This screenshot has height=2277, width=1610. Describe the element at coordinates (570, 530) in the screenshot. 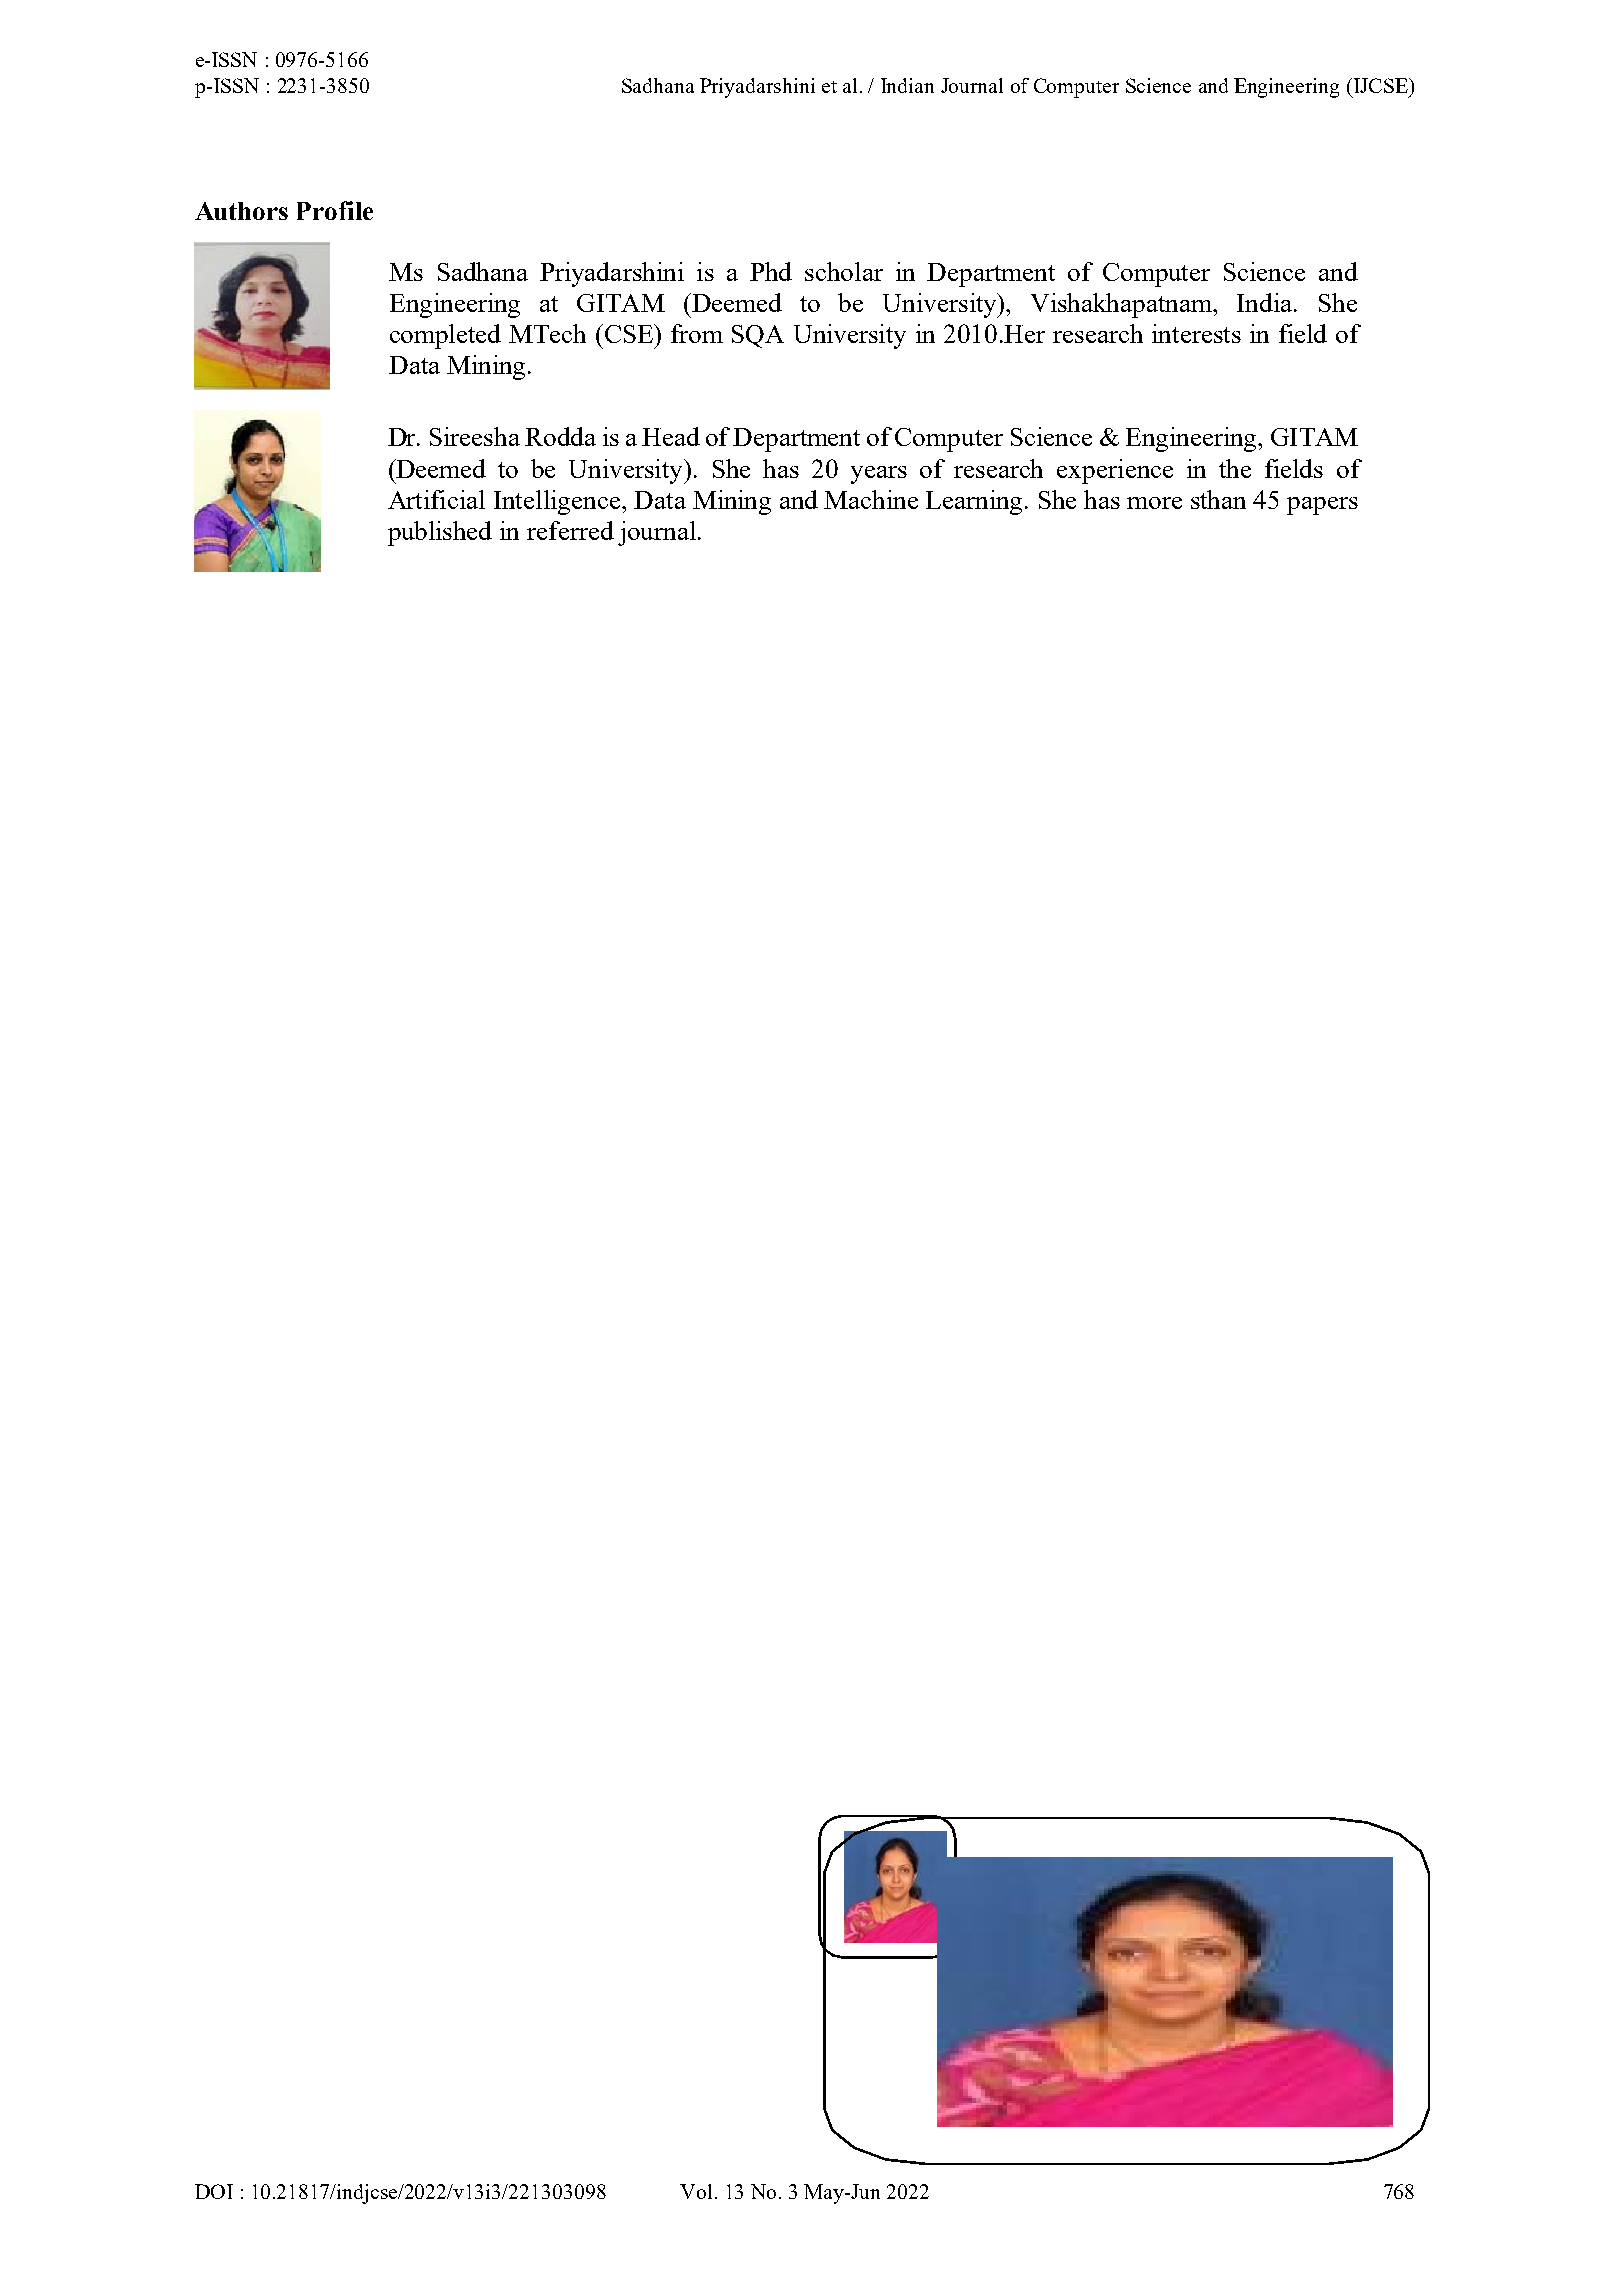

I see `referred` at that location.
